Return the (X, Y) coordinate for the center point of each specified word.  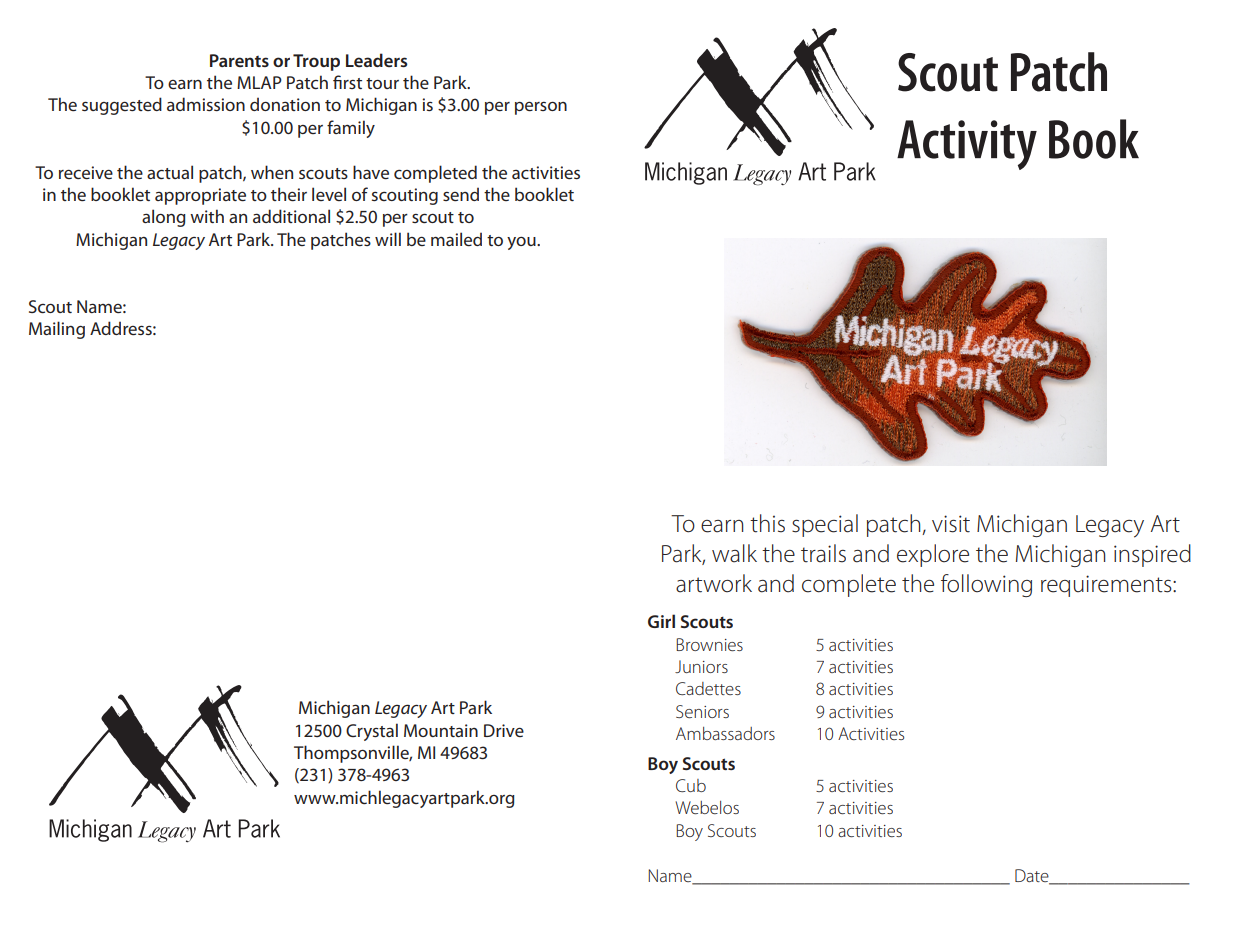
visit (951, 524)
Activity (967, 145)
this (767, 523)
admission (206, 104)
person (541, 108)
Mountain (441, 730)
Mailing (57, 330)
